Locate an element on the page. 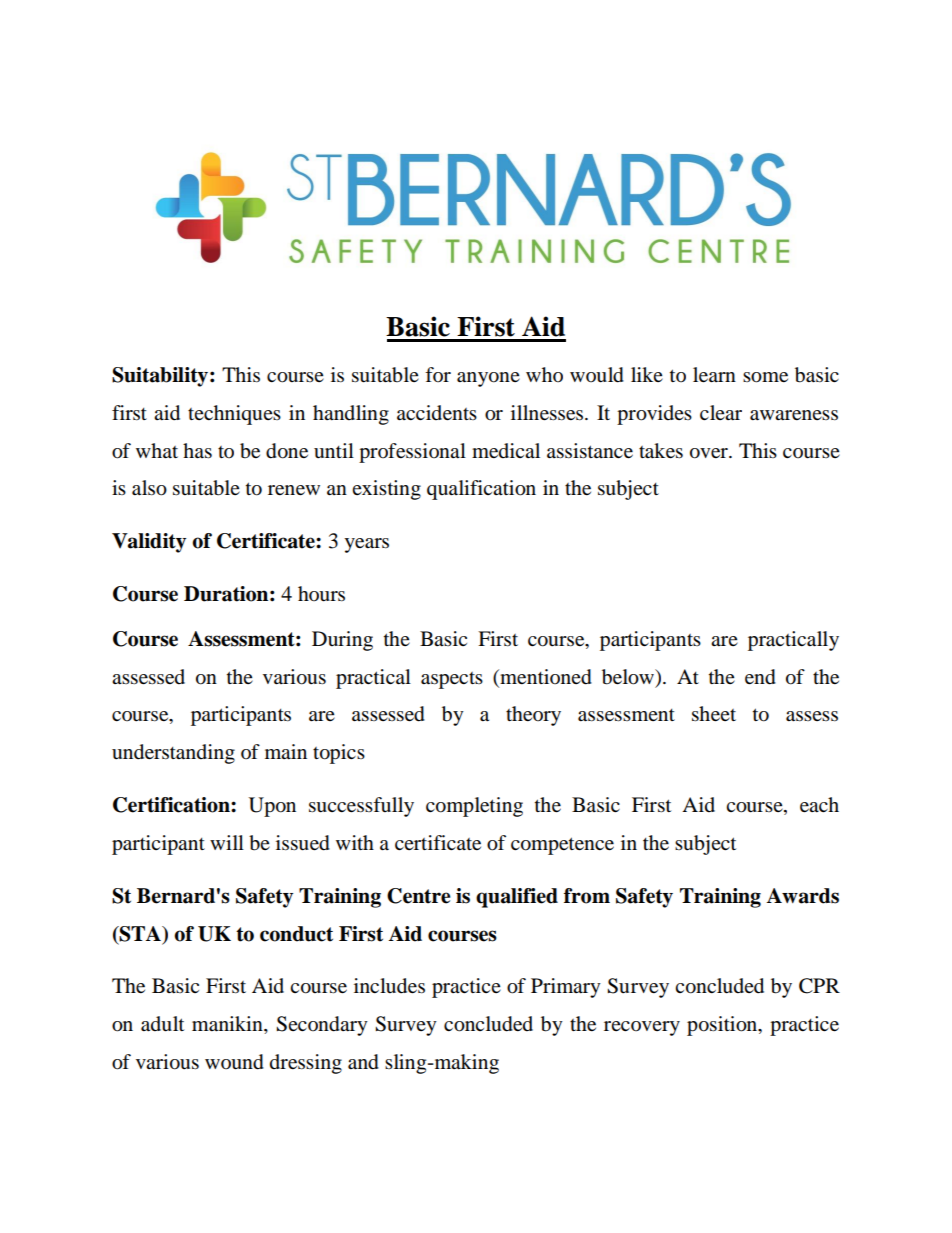 The image size is (952, 1233). techniques is located at coordinates (234, 415).
